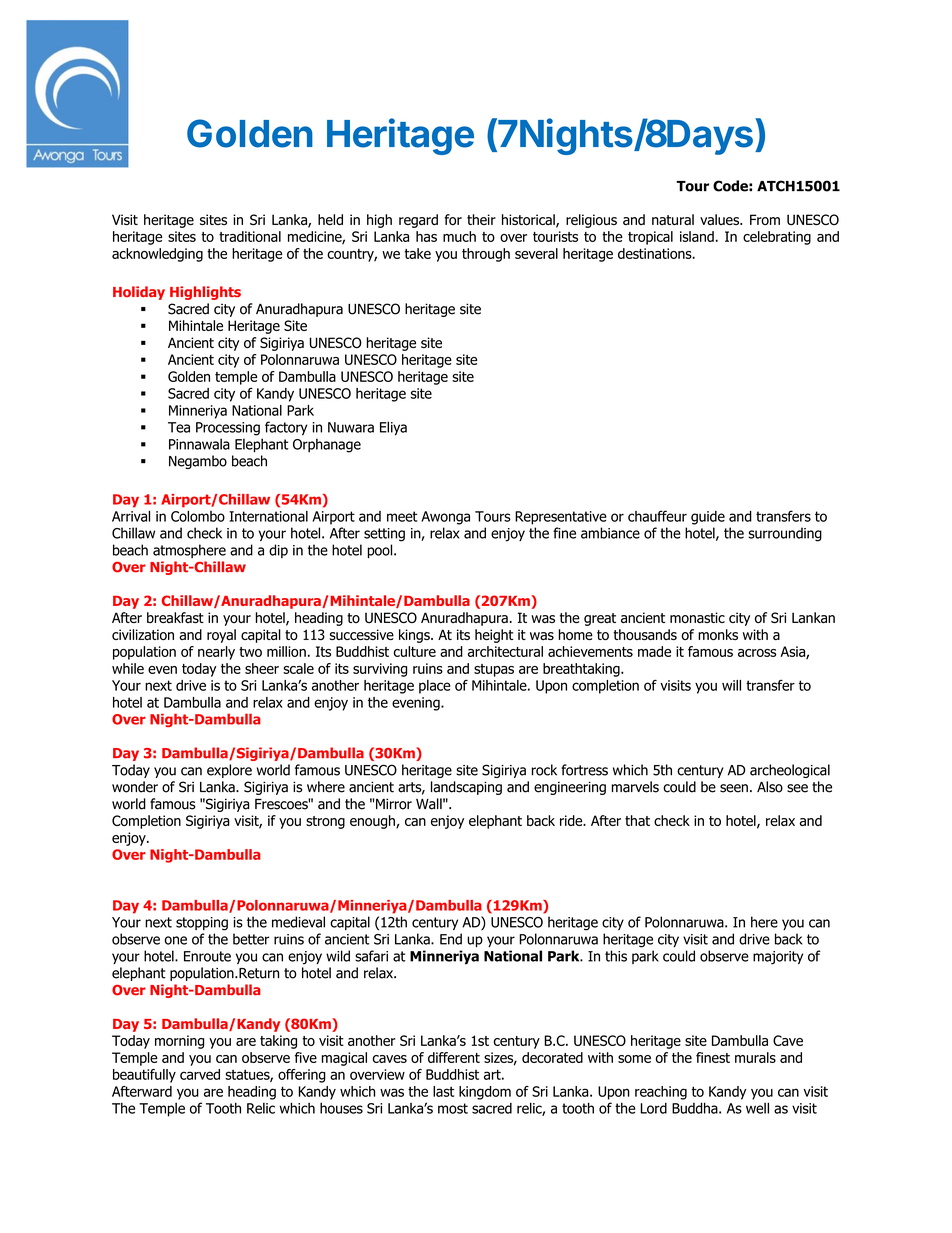  I want to click on will, so click(731, 685).
